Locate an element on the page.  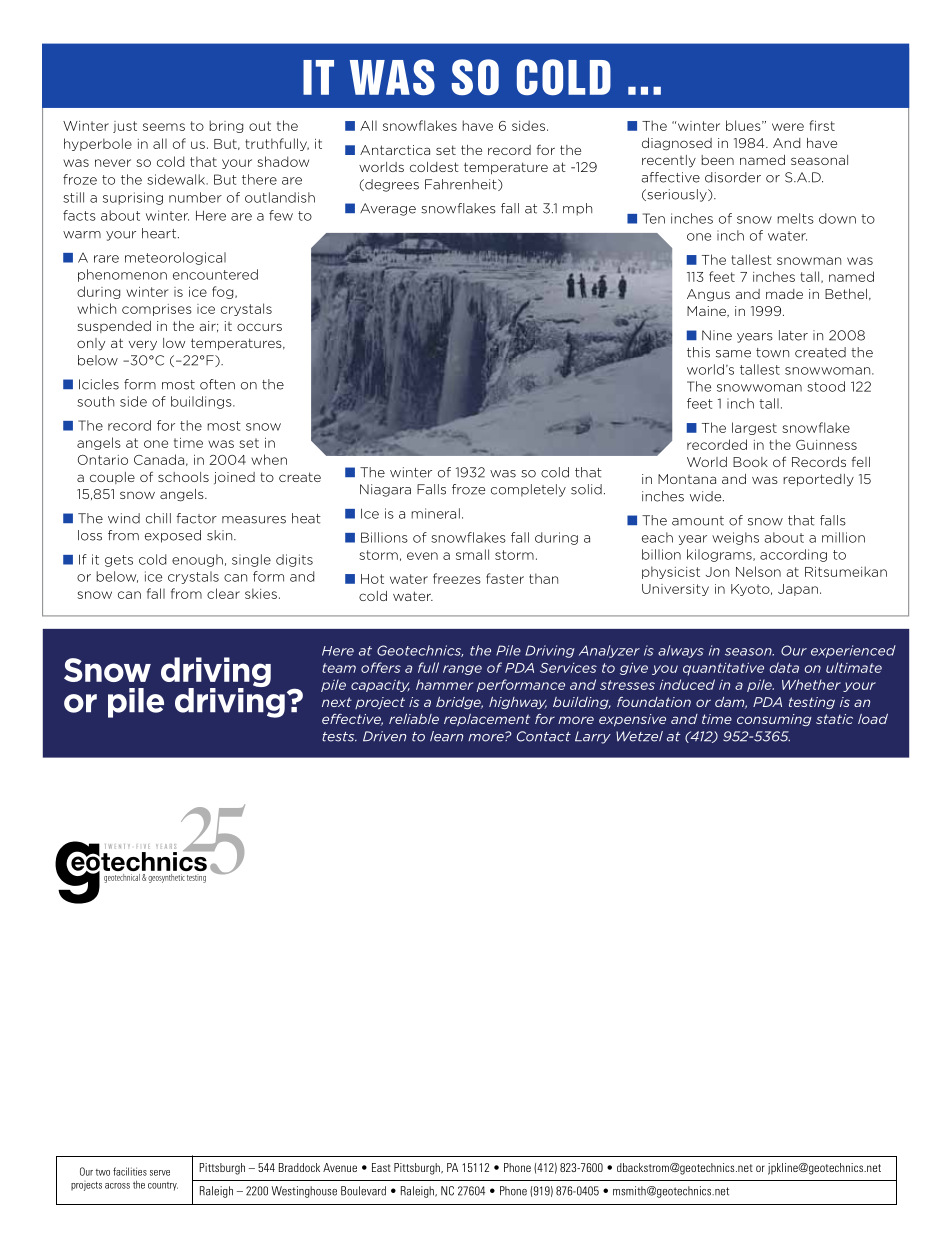
tests is located at coordinates (339, 737).
